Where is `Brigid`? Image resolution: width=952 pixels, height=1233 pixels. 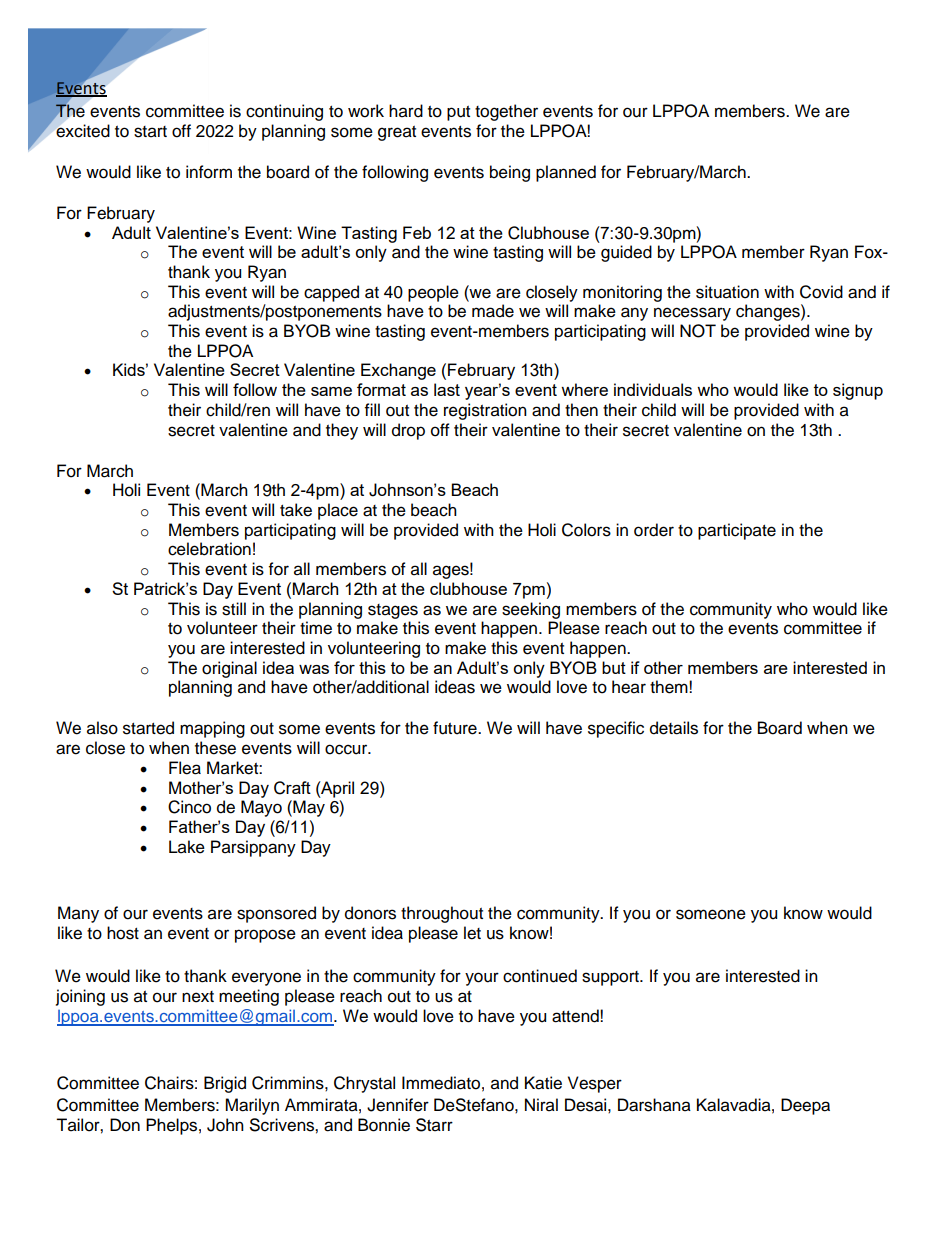 Brigid is located at coordinates (225, 1084).
